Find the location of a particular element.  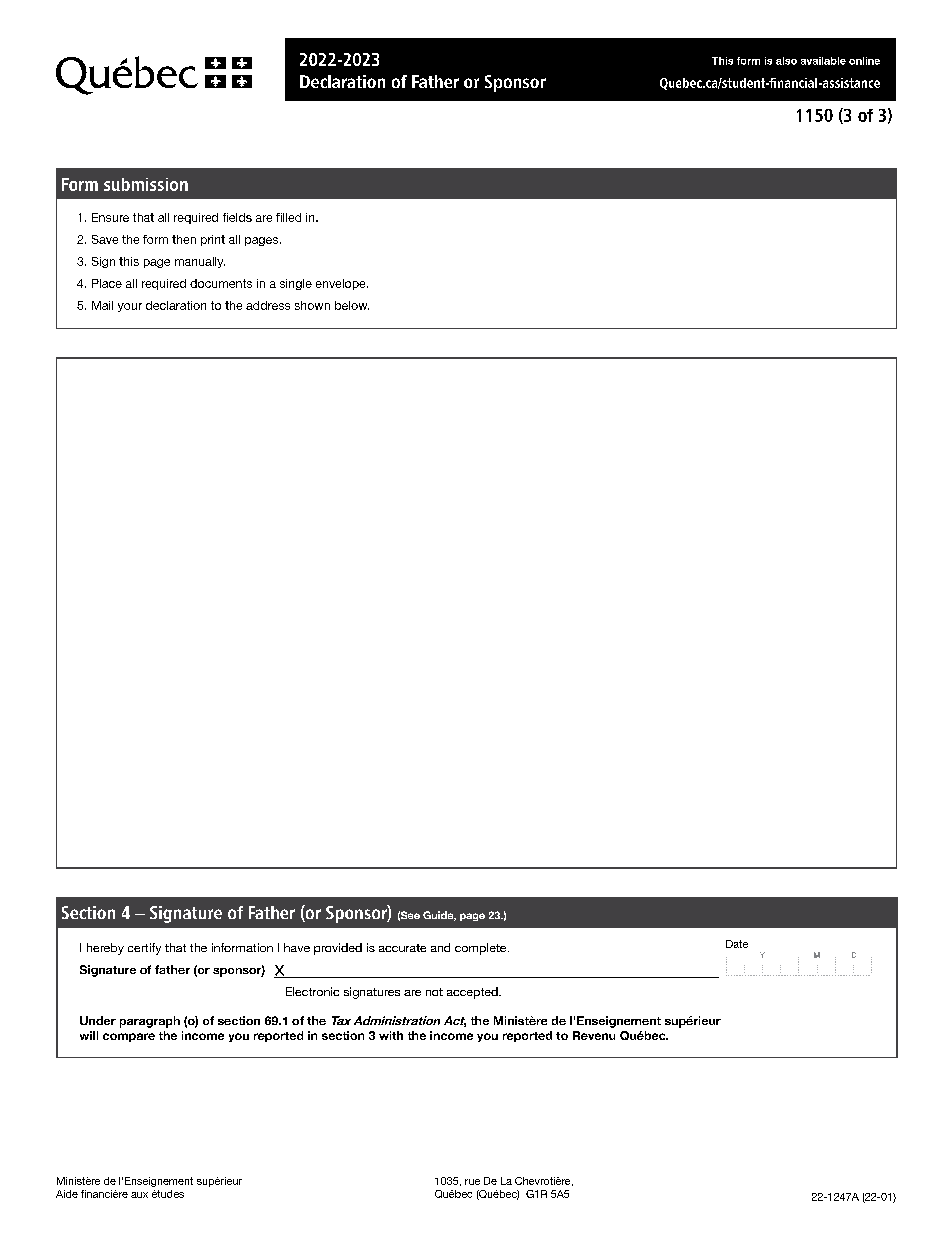

filled is located at coordinates (288, 217).
